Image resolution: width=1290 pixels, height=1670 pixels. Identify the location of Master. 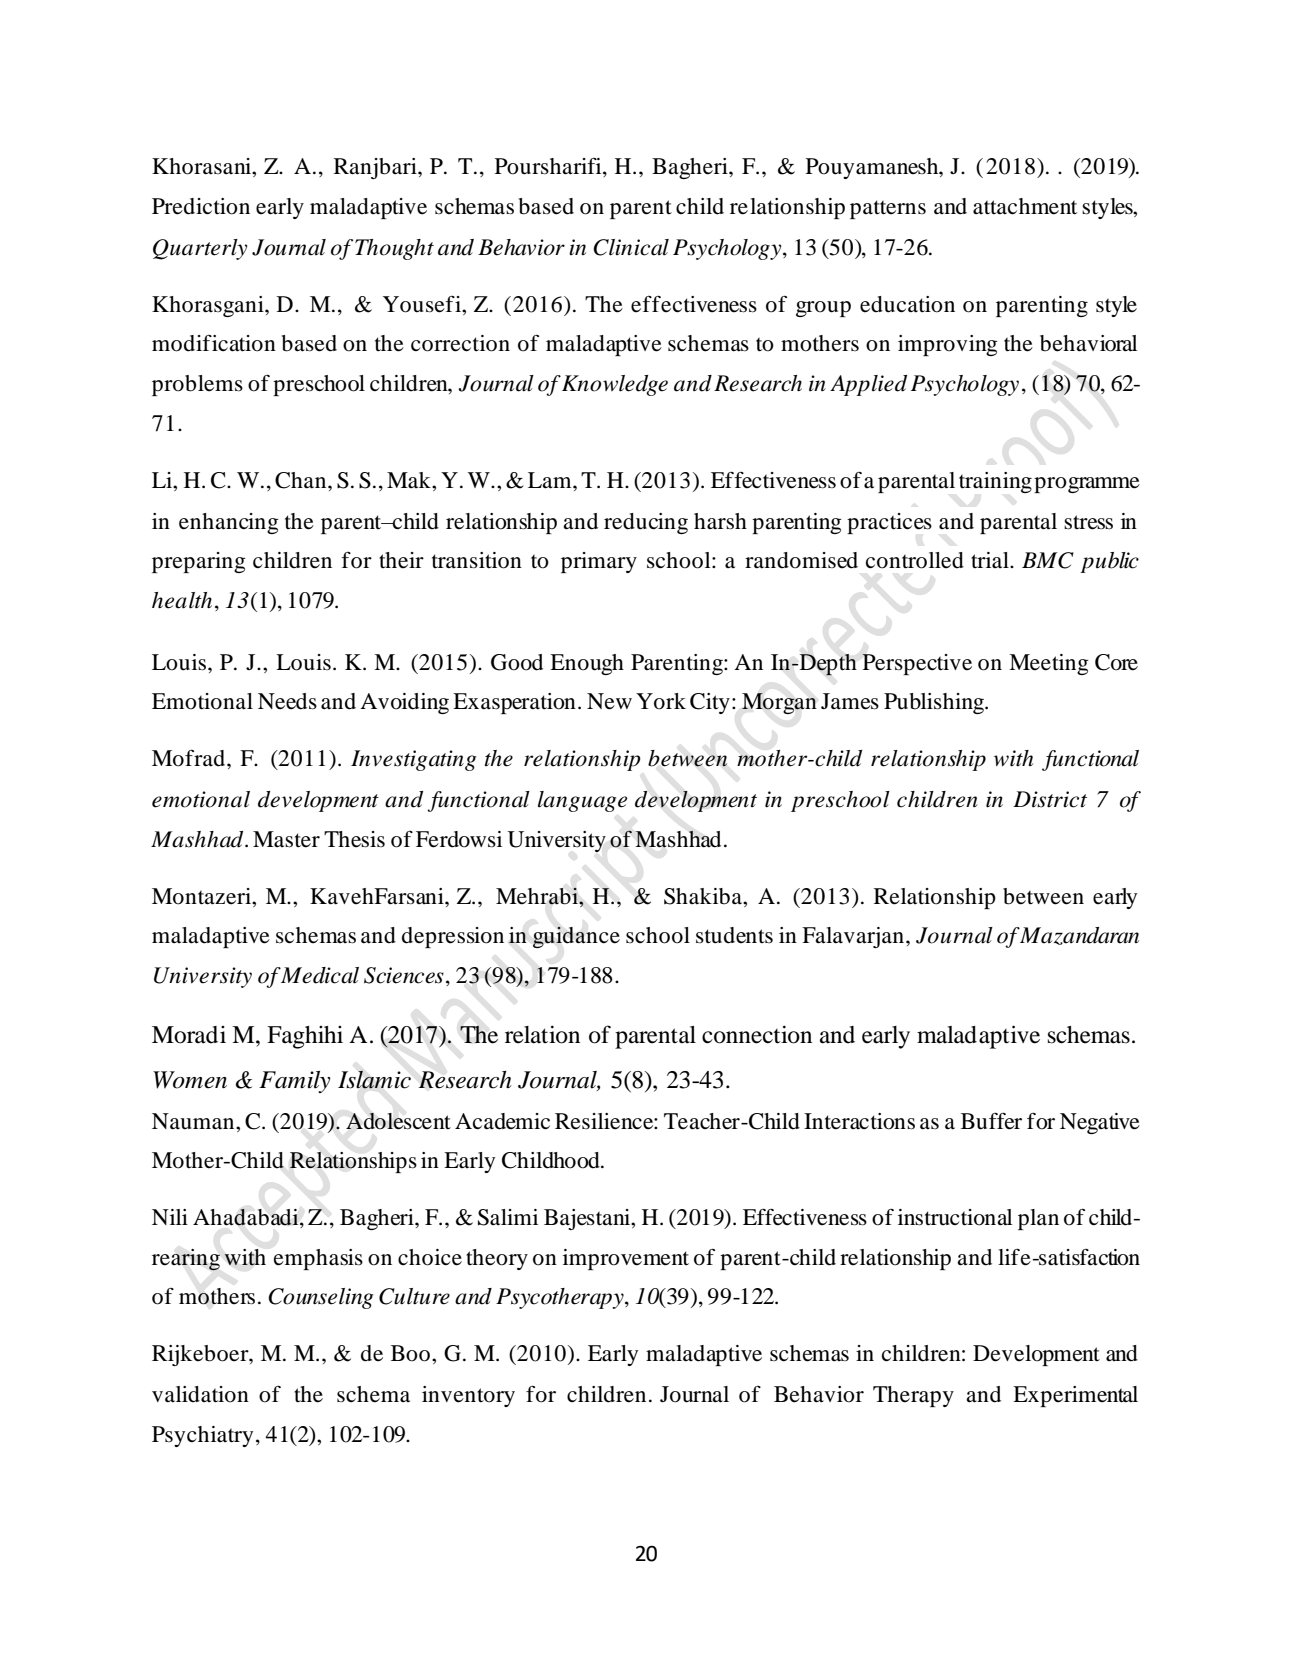
(286, 839).
